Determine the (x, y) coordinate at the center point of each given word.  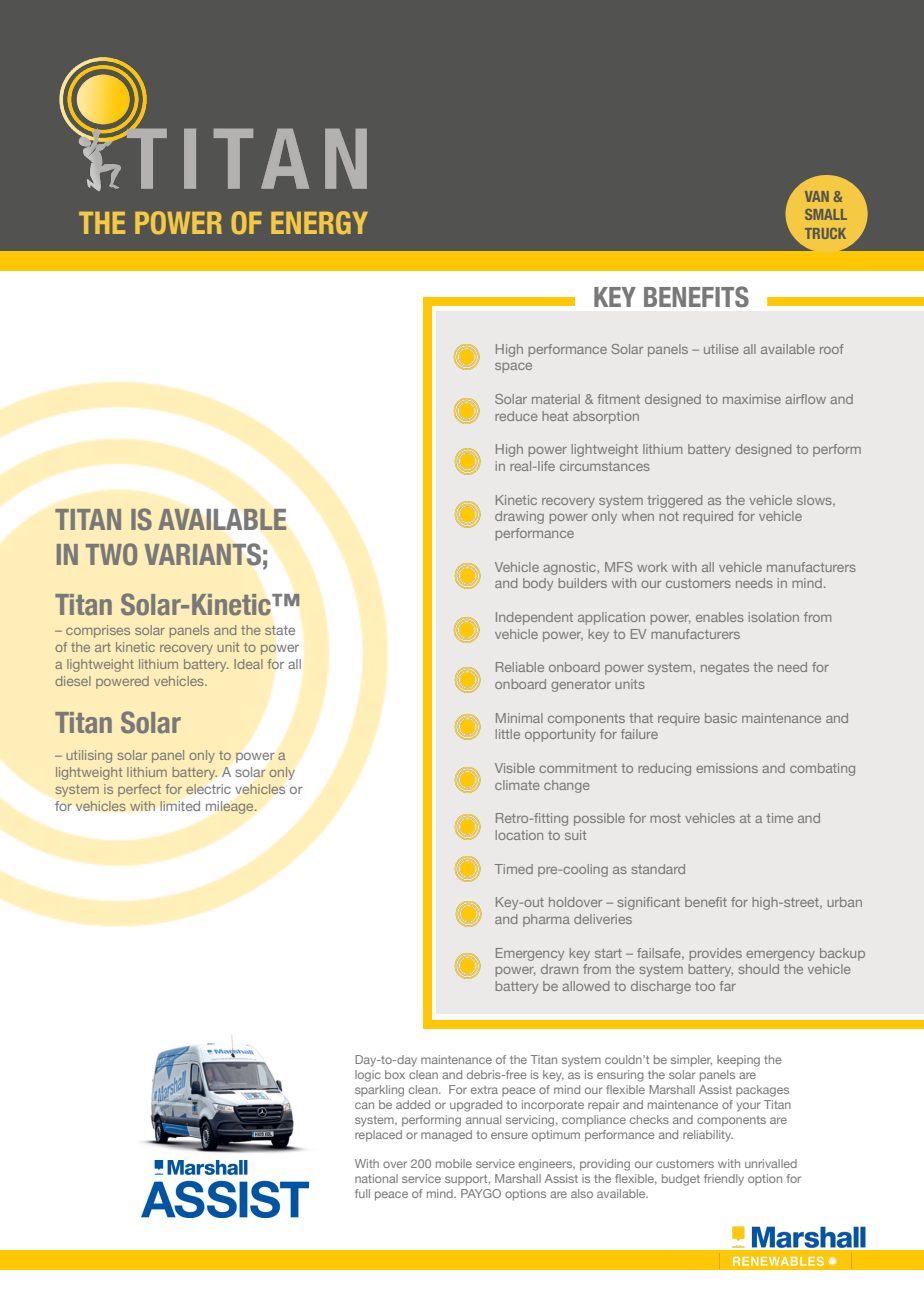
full (362, 1193)
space (513, 368)
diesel (73, 681)
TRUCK (825, 233)
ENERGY (319, 222)
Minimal (519, 718)
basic (721, 718)
